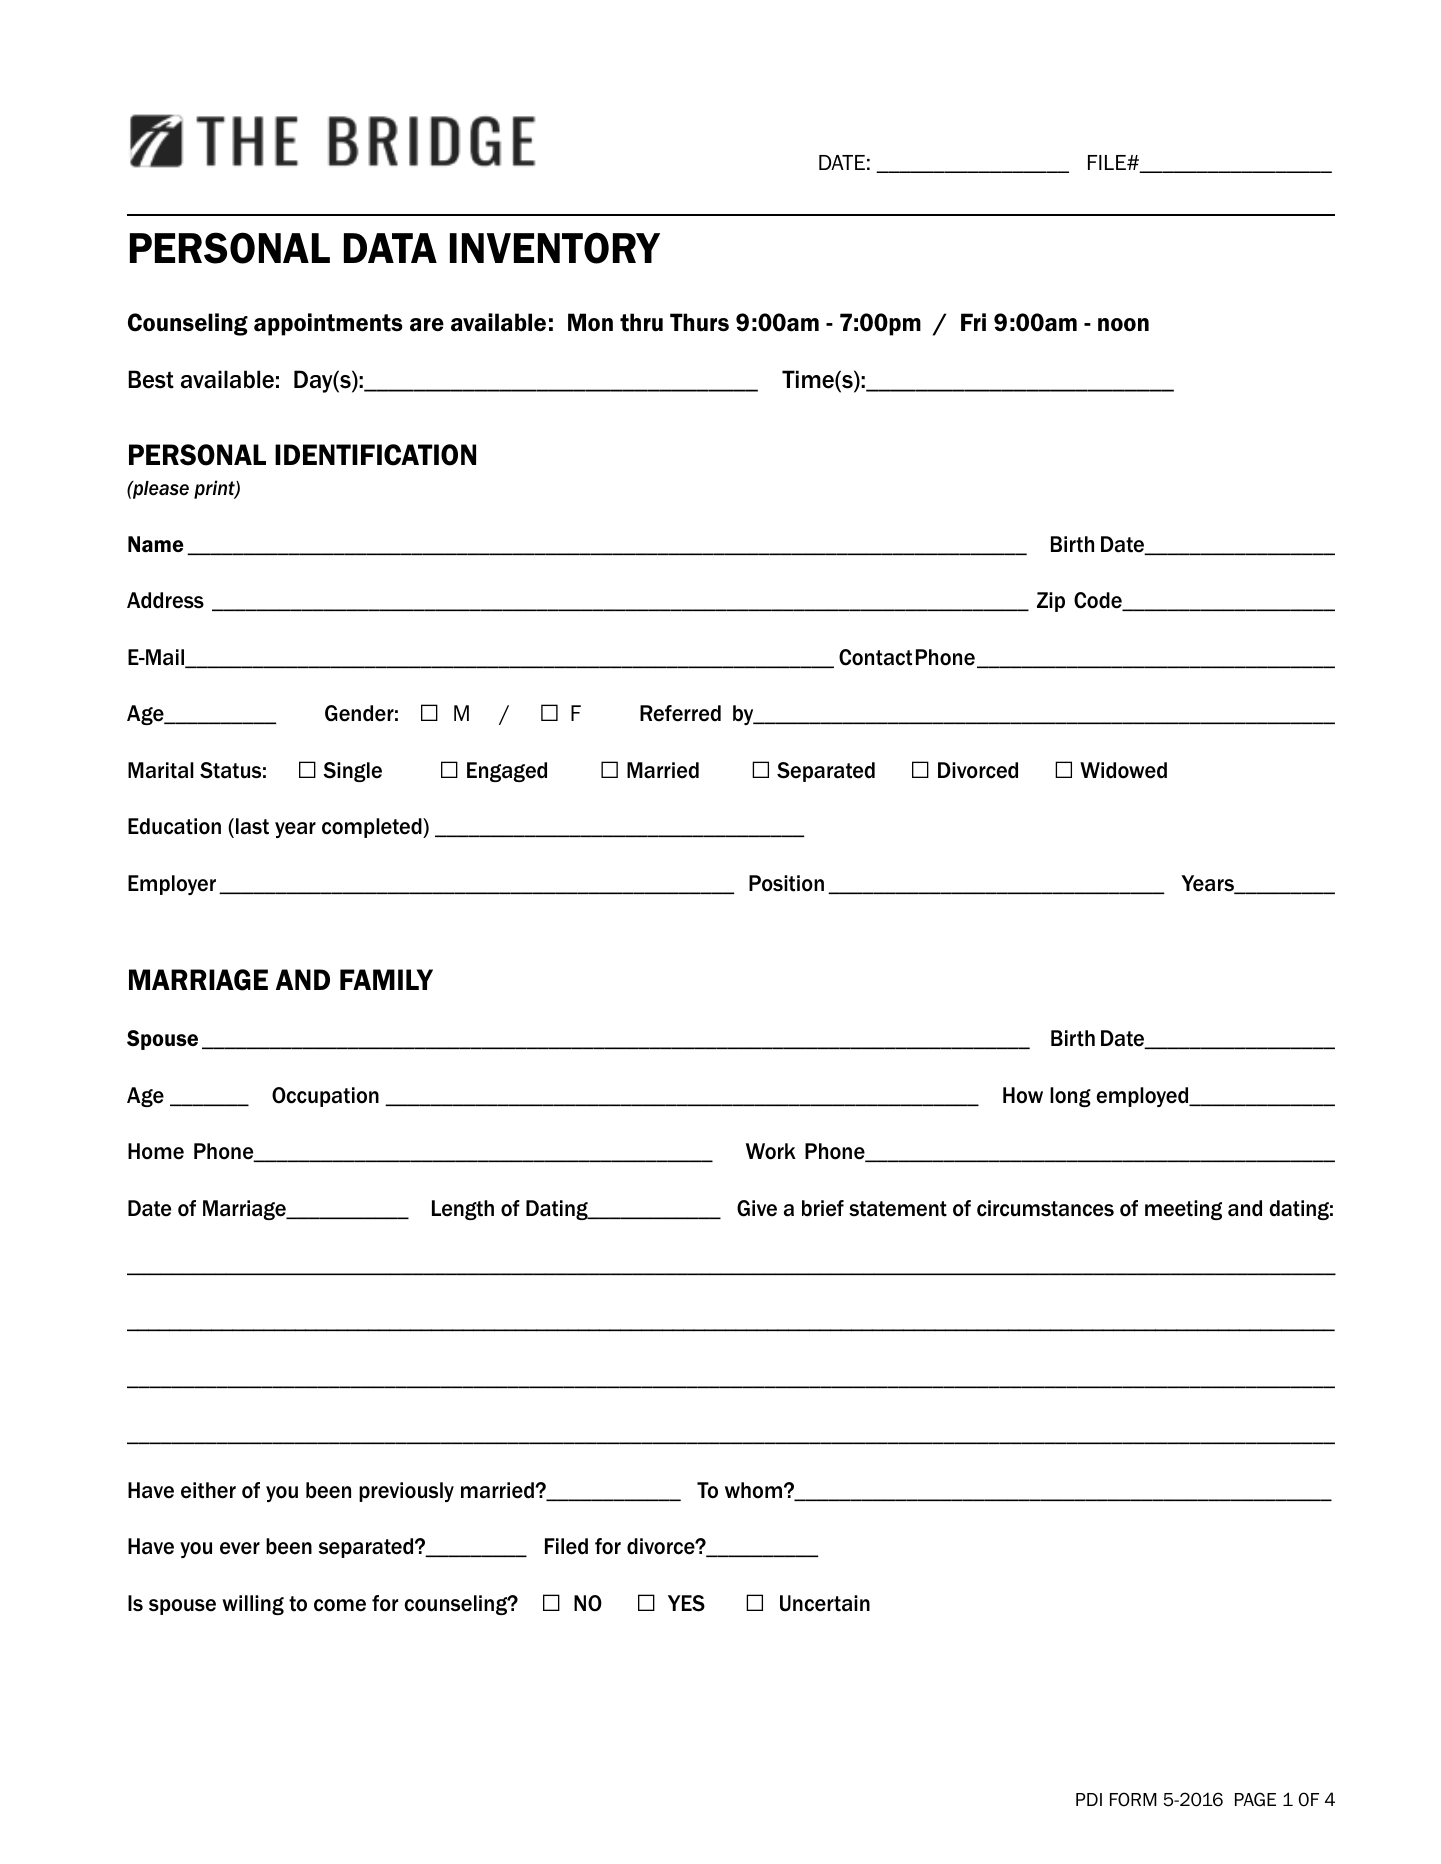 The image size is (1441, 1864). I want to click on YES, so click(686, 1603).
